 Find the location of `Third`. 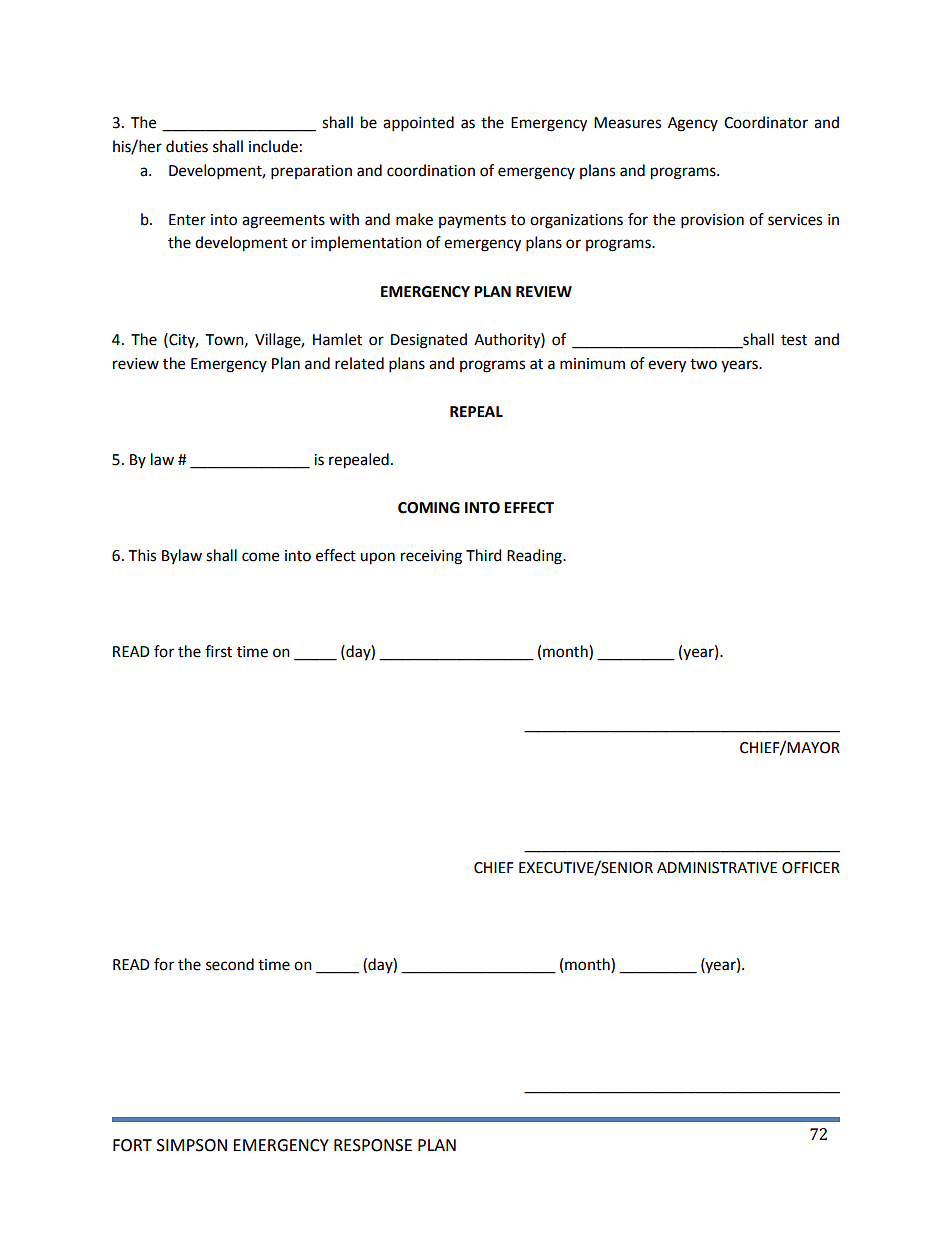

Third is located at coordinates (484, 555).
